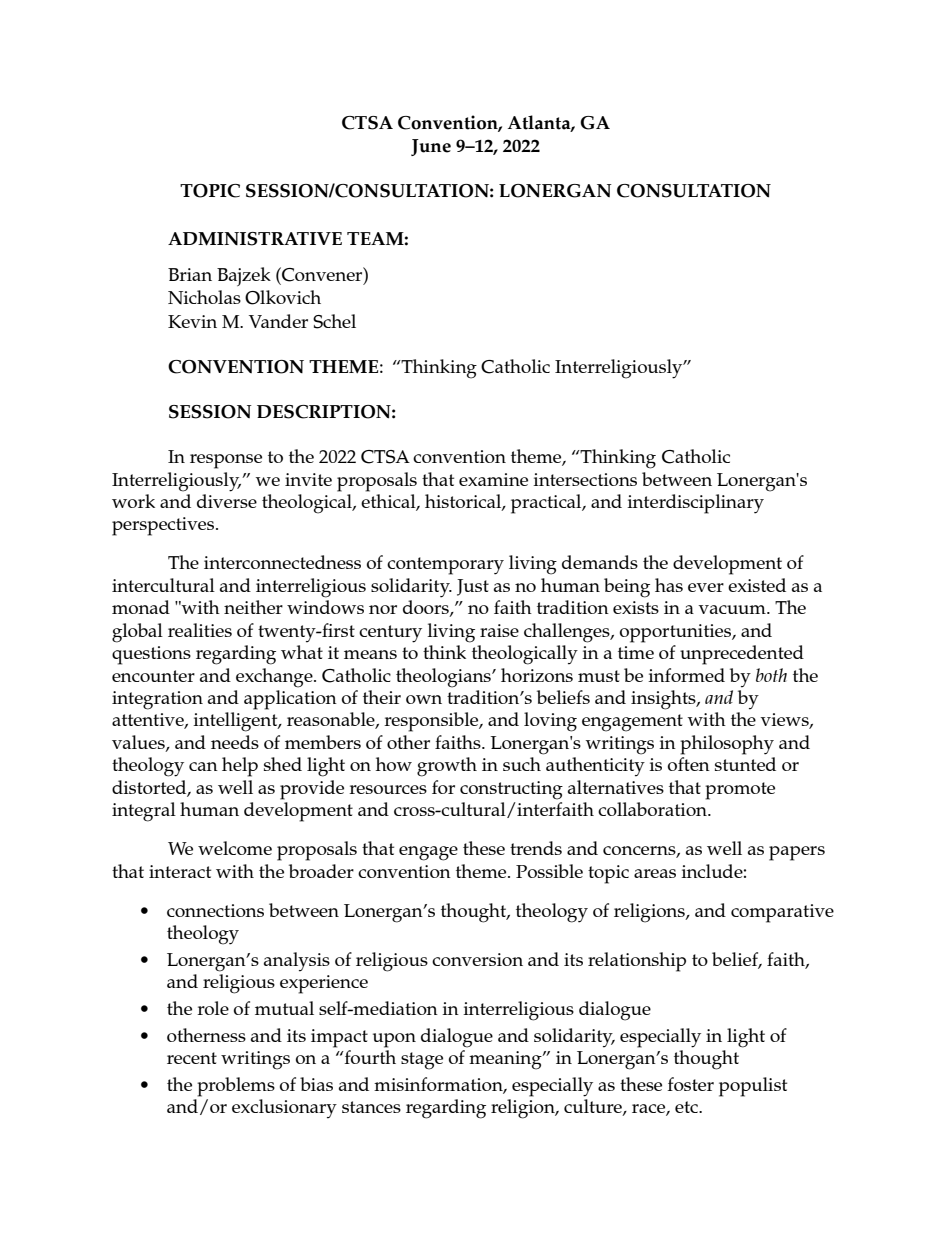 The height and width of the document is (1233, 952). I want to click on welcome, so click(235, 848).
